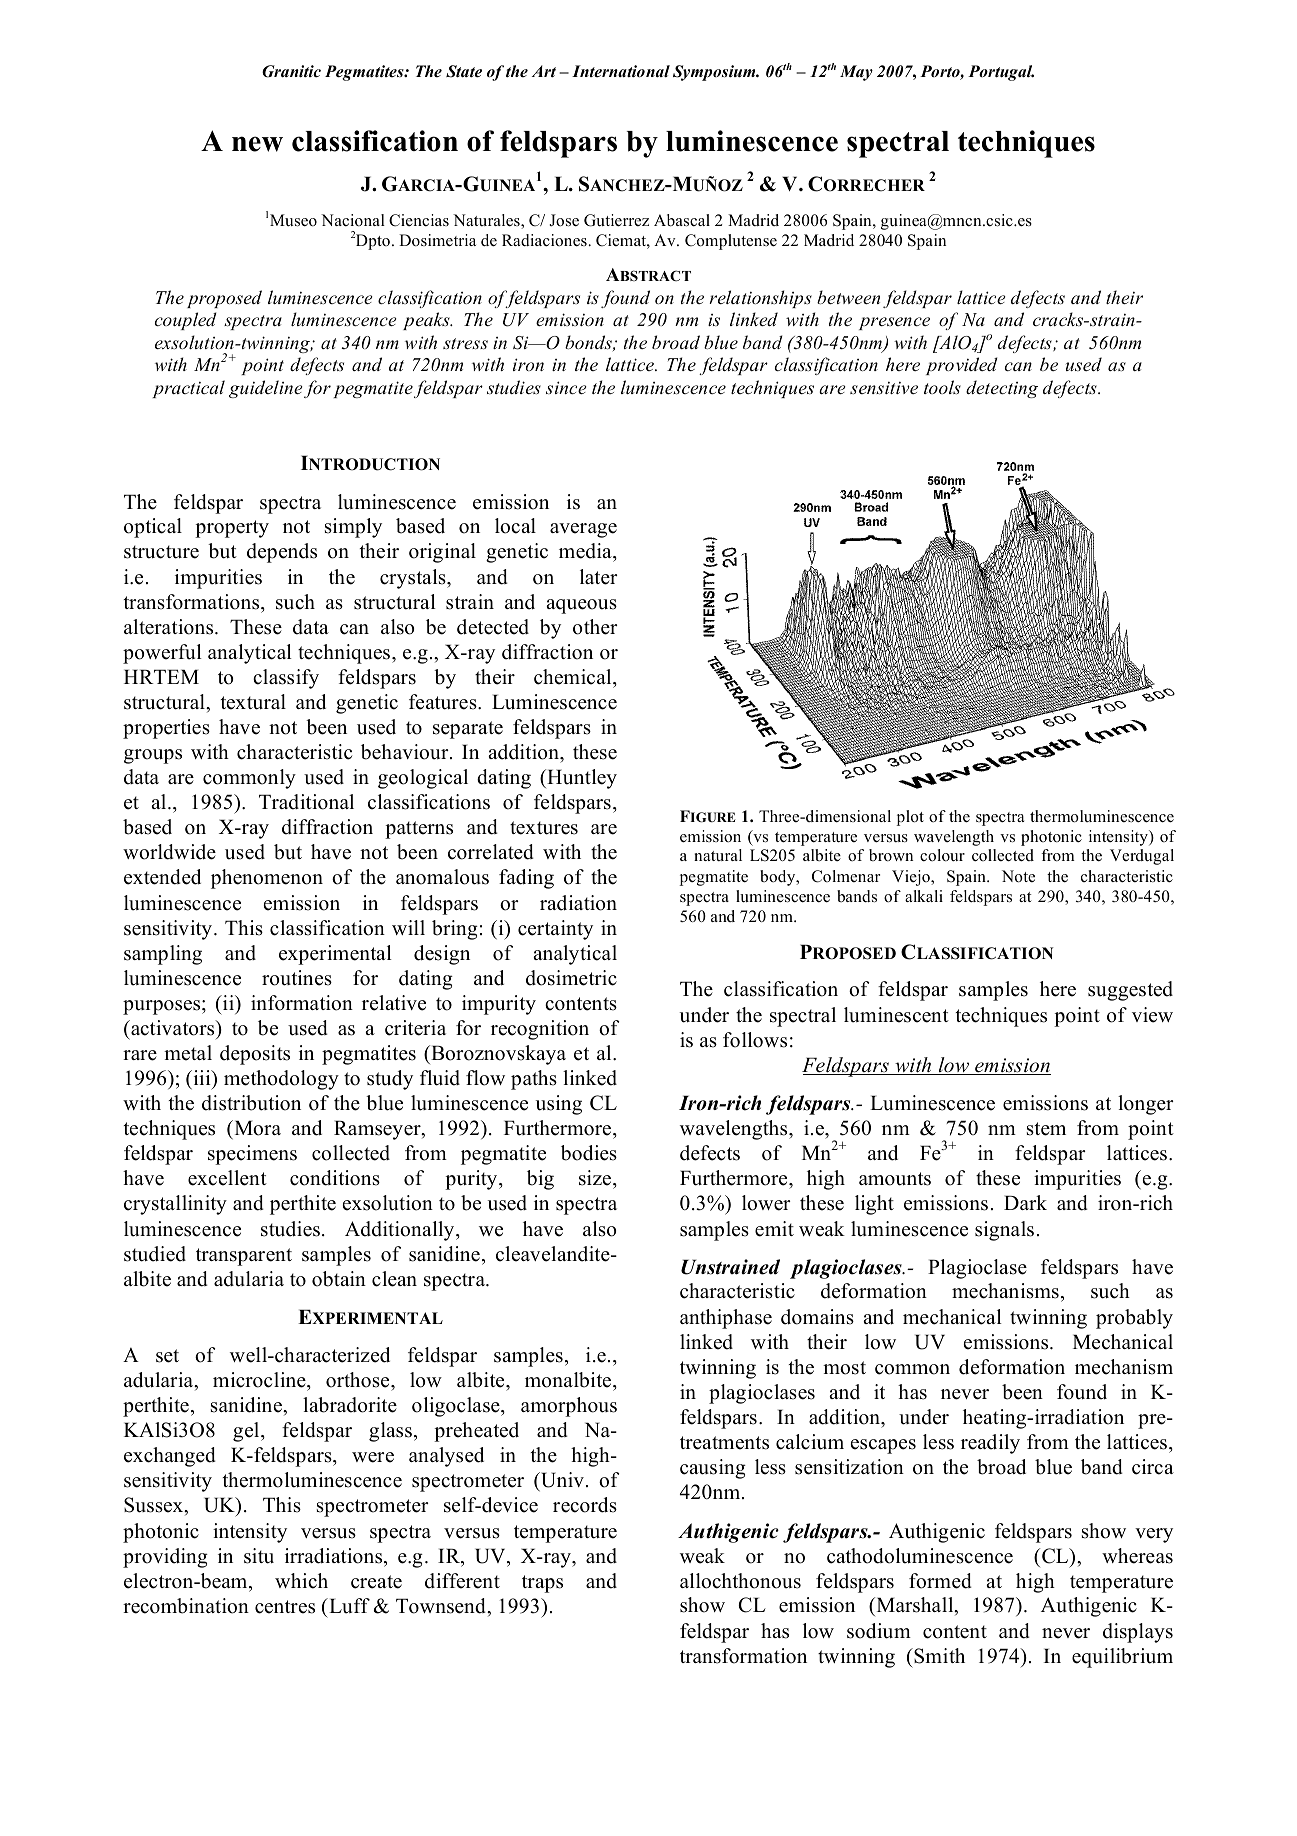 This screenshot has width=1297, height=1836. I want to click on traps, so click(542, 1584).
